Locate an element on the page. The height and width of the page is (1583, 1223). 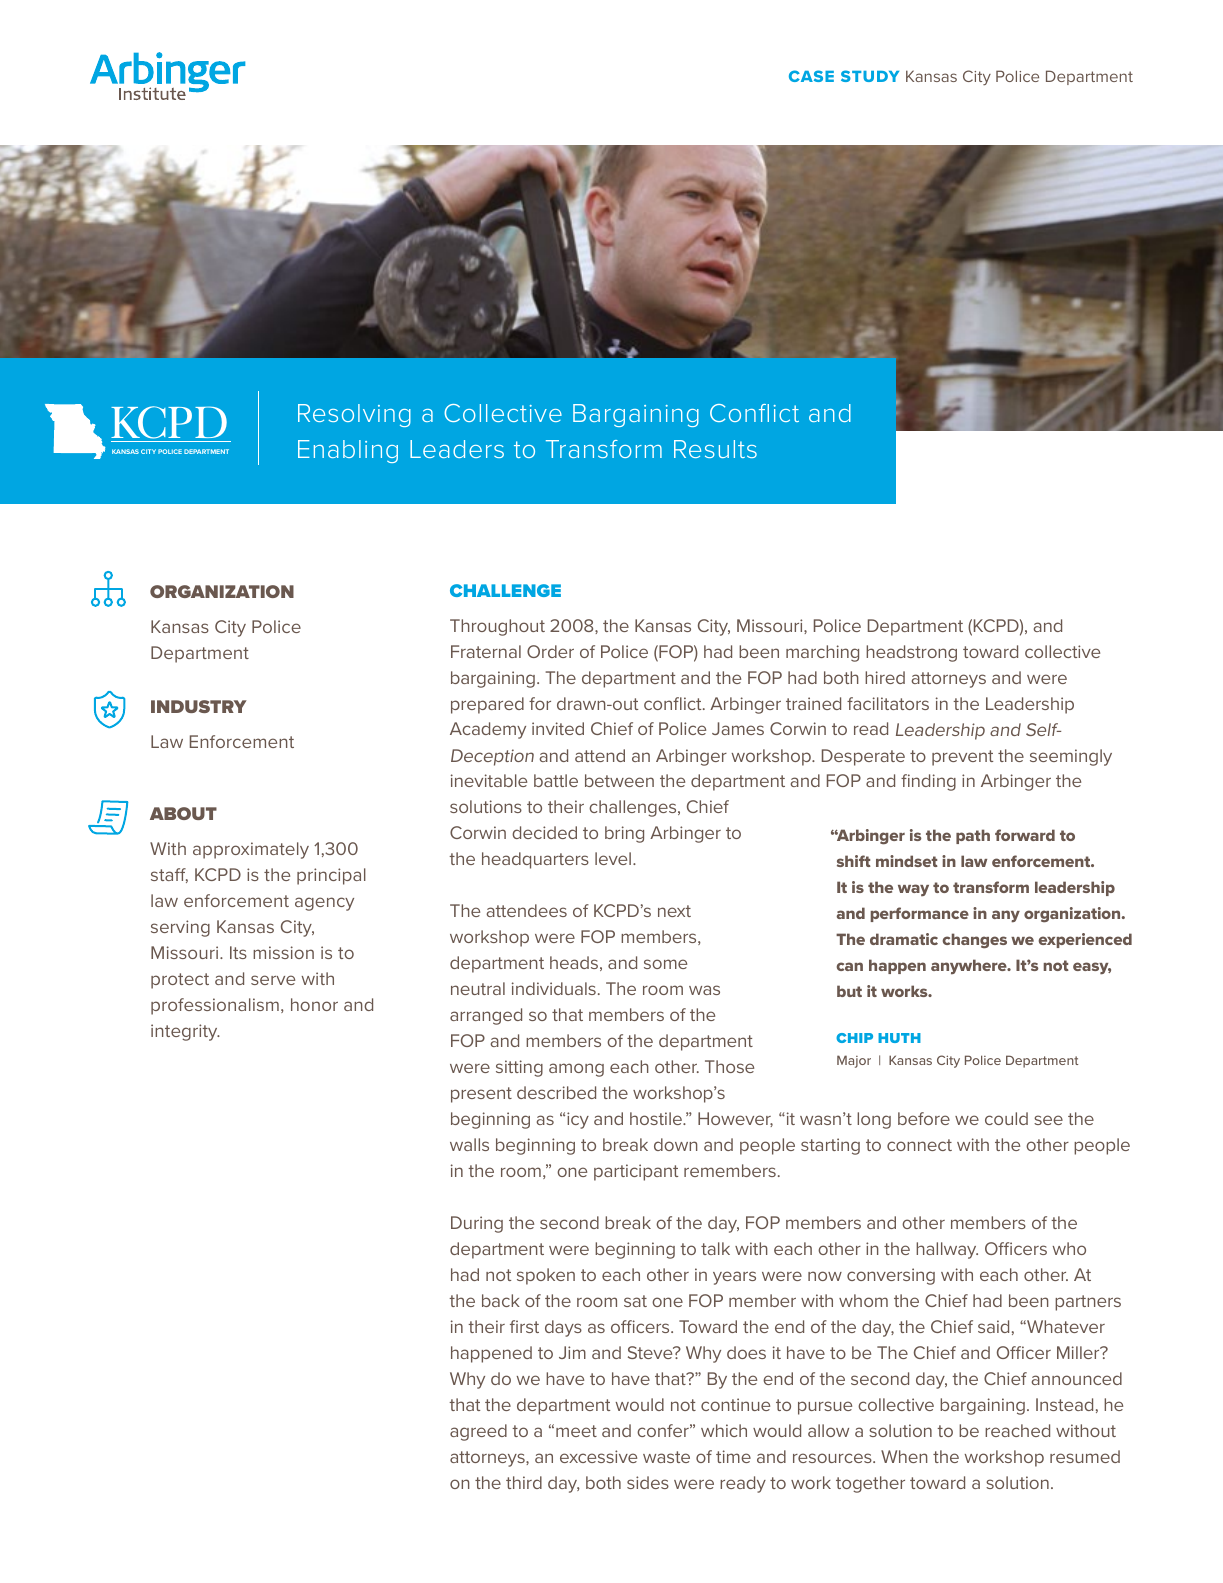
hired is located at coordinates (885, 677).
